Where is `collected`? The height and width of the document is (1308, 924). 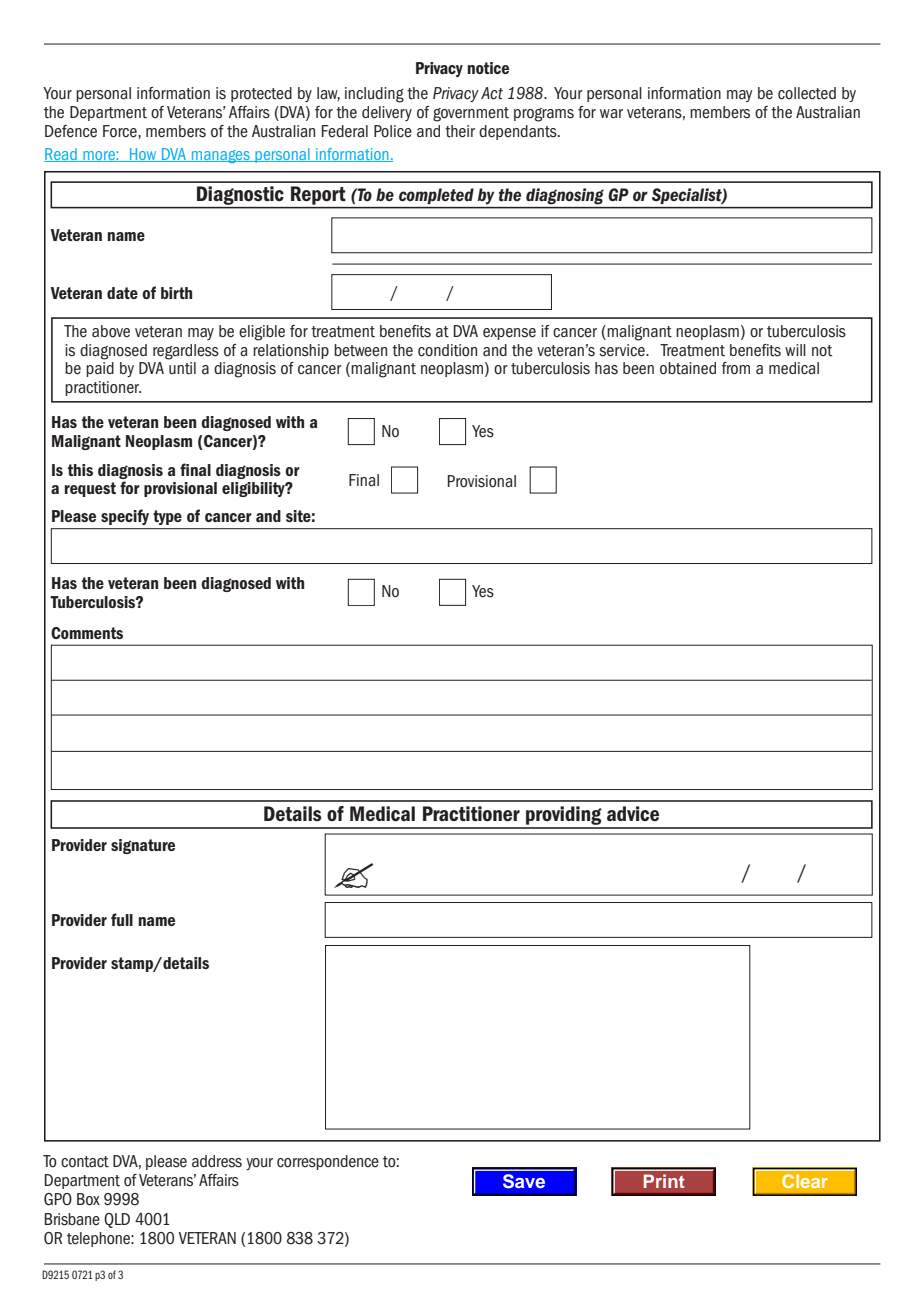 collected is located at coordinates (807, 93).
